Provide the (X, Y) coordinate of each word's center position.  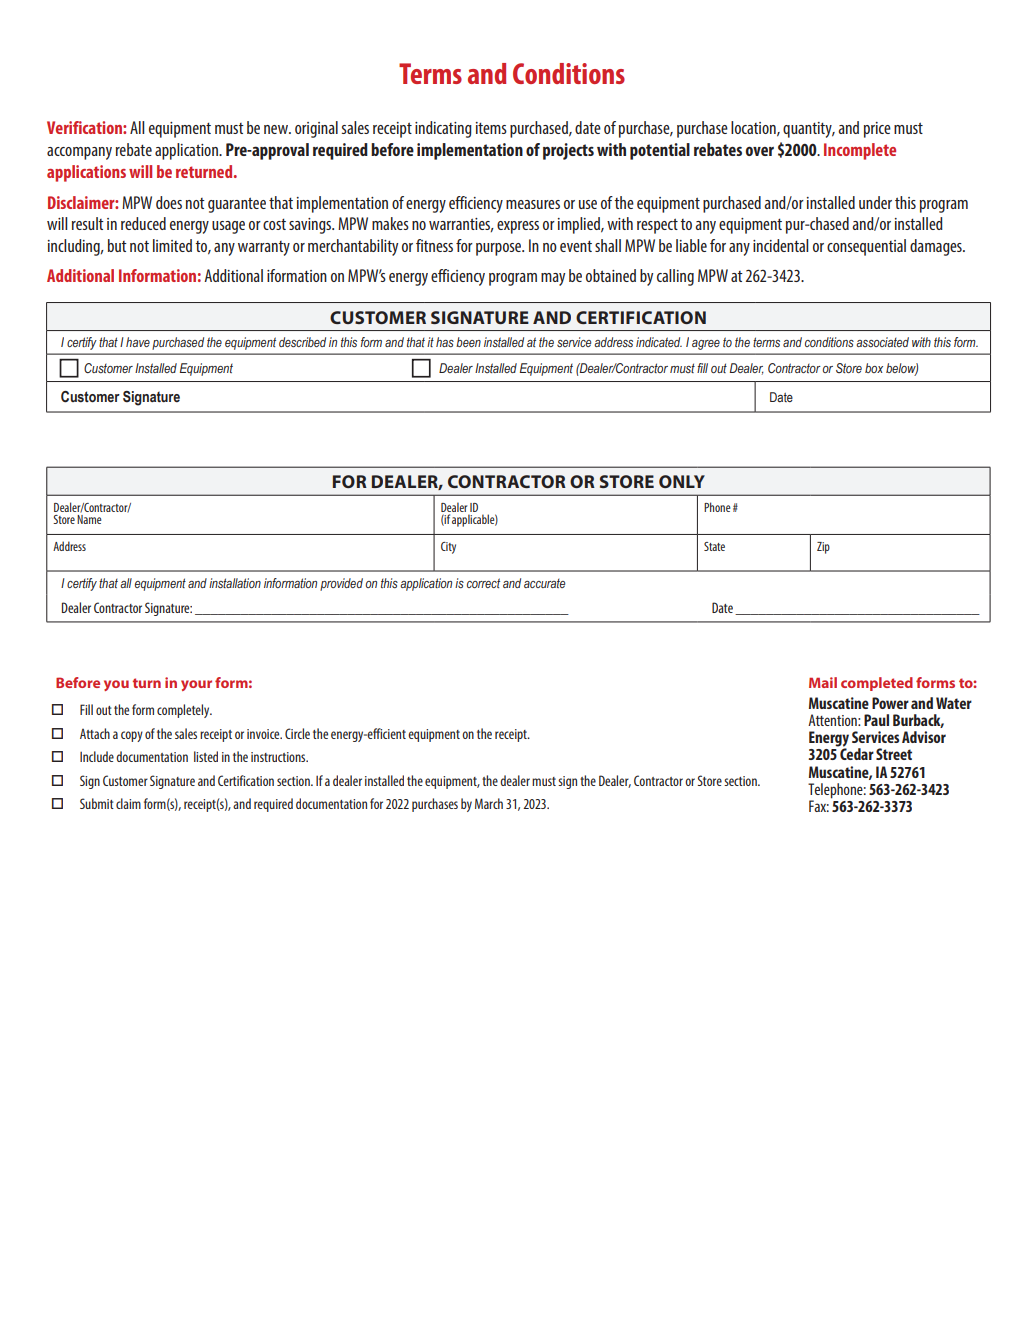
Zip (823, 548)
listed (206, 756)
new (277, 129)
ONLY (682, 481)
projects (568, 151)
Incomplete (860, 151)
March (489, 803)
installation (235, 583)
